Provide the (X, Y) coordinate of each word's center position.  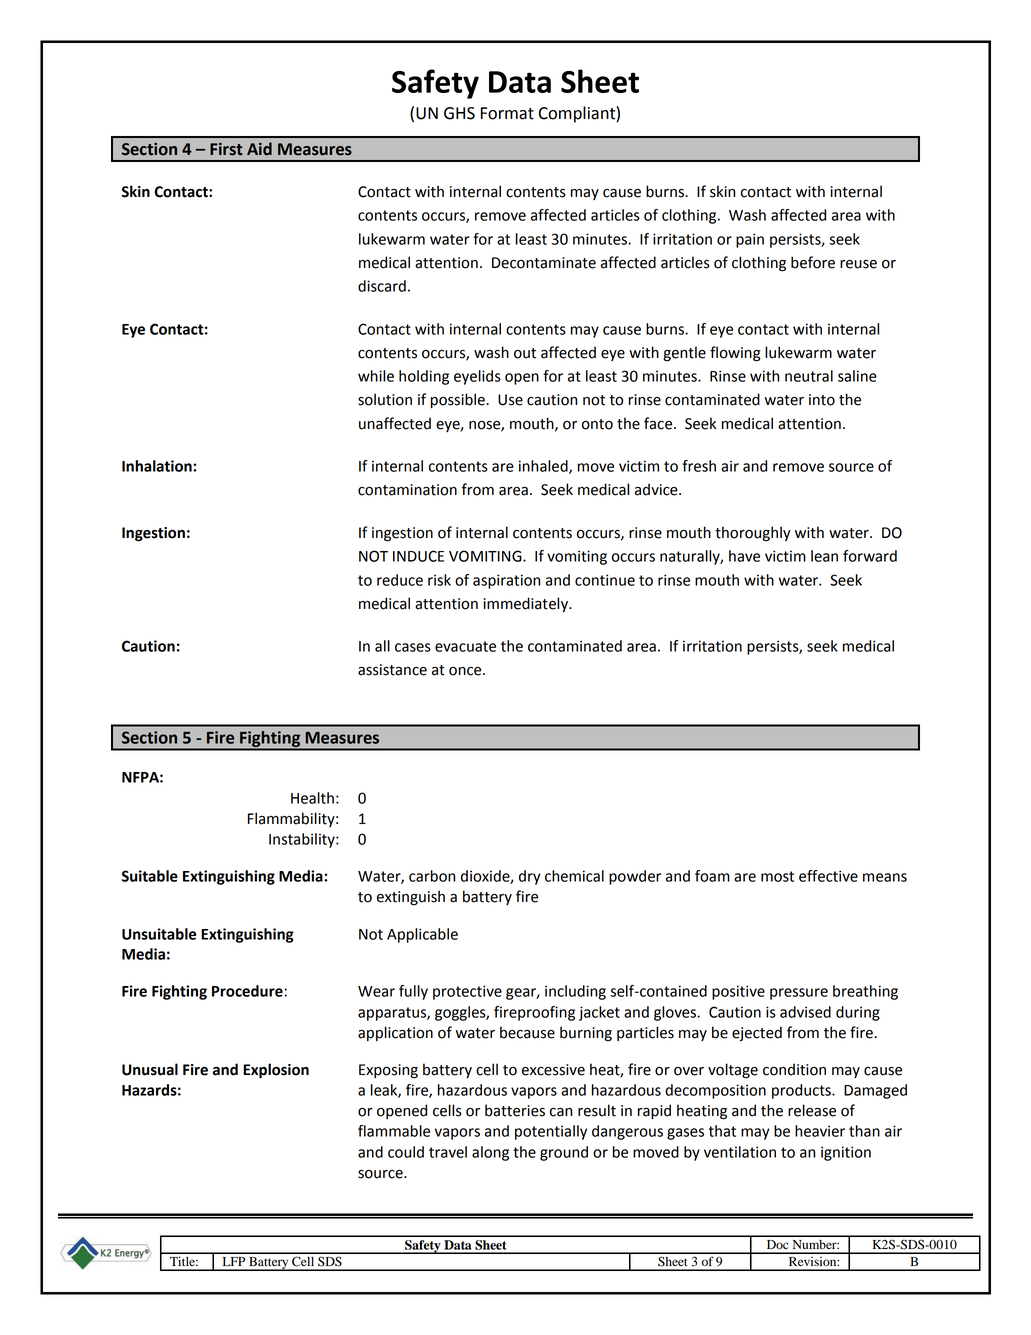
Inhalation (158, 466)
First (226, 149)
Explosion (276, 1071)
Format (507, 113)
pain (750, 240)
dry (530, 877)
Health (312, 798)
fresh (699, 466)
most (777, 876)
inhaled (544, 467)
